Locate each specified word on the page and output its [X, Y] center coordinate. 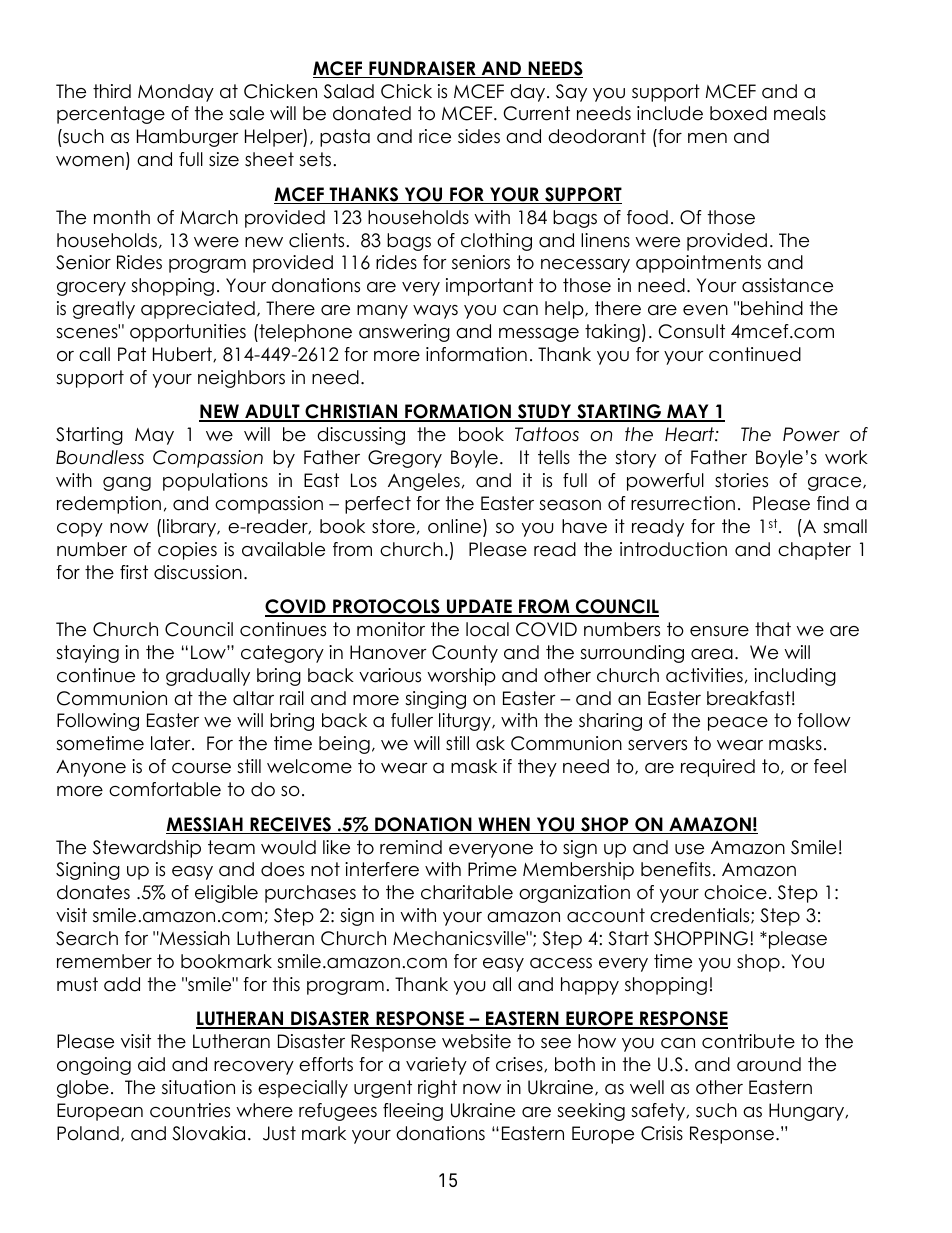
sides [479, 136]
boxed [738, 113]
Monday [176, 93]
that [773, 629]
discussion [198, 572]
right [437, 1089]
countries [190, 1110]
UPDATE [479, 607]
